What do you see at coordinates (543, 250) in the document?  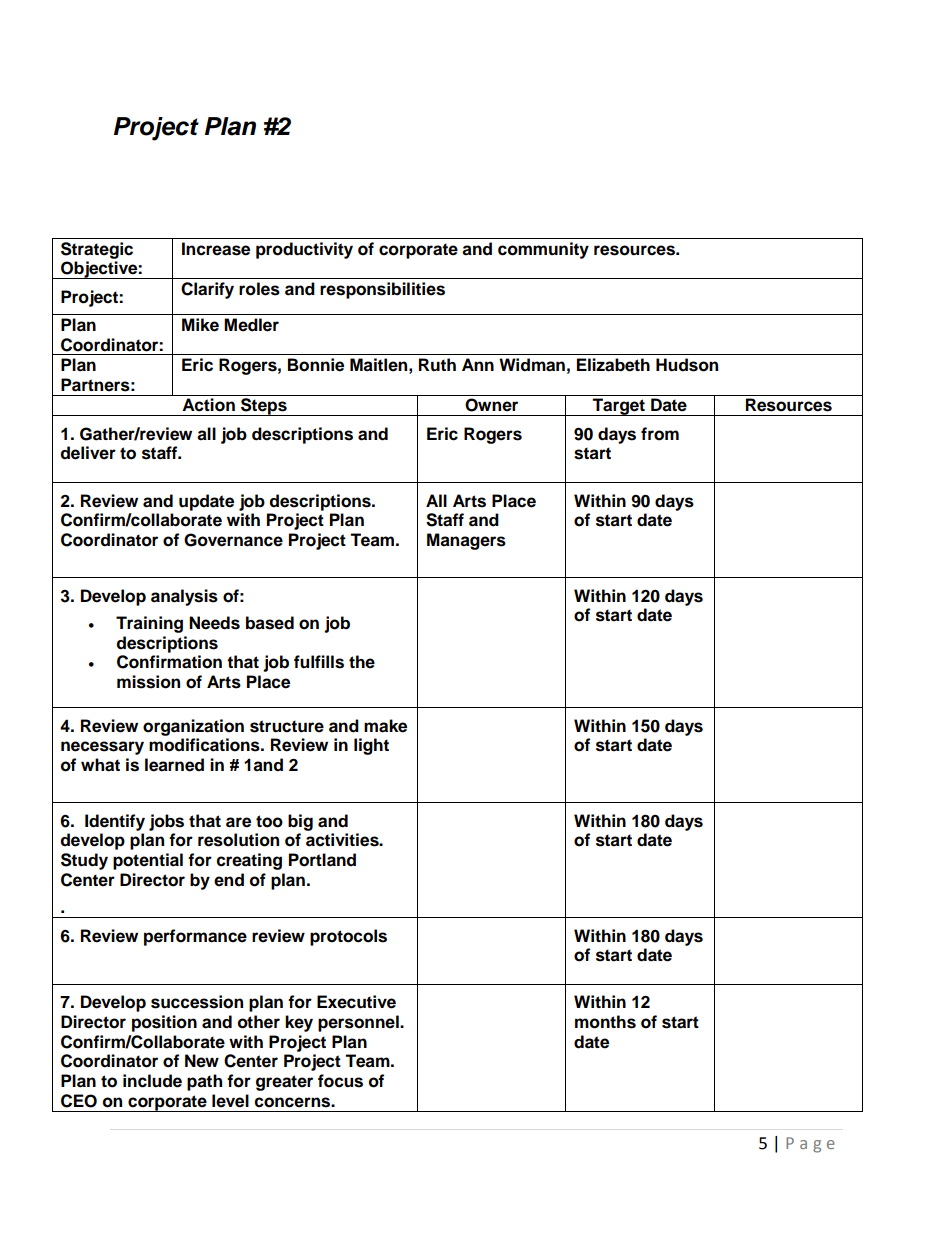 I see `community` at bounding box center [543, 250].
